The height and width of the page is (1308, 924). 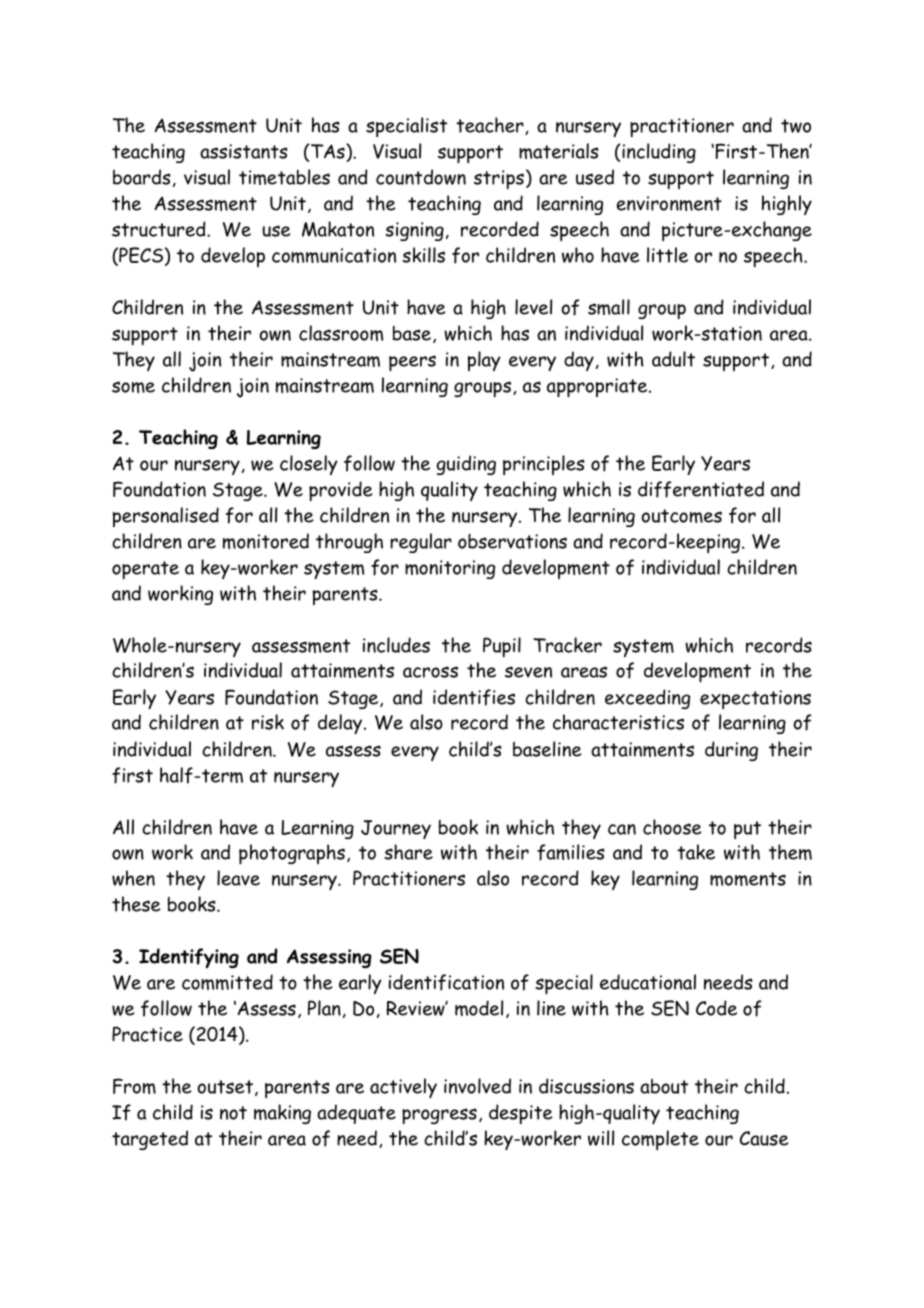 What do you see at coordinates (439, 1116) in the page?
I see `progress` at bounding box center [439, 1116].
